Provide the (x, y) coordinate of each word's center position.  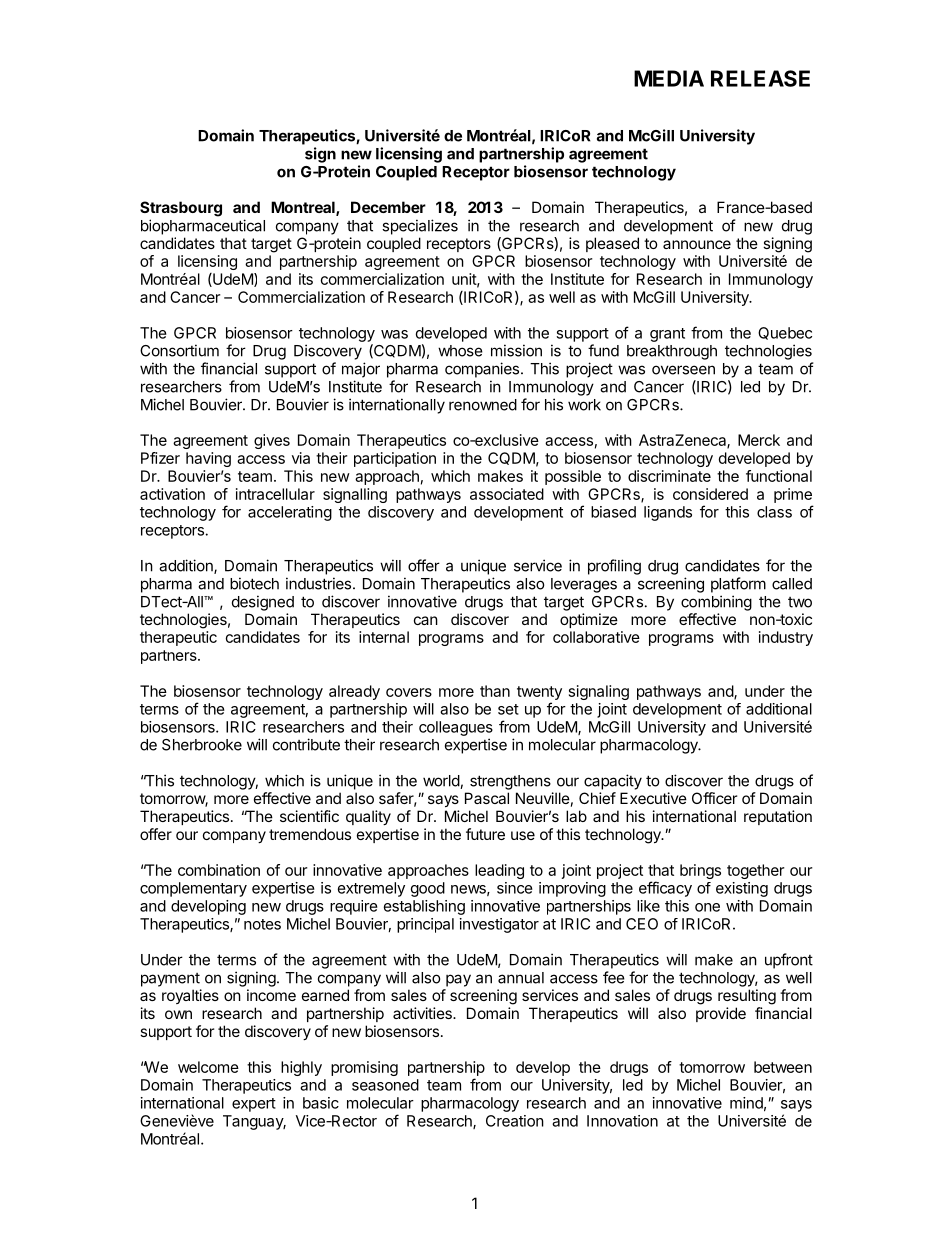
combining (716, 603)
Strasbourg (181, 209)
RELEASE (760, 78)
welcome (208, 1067)
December (388, 207)
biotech (254, 583)
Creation (515, 1121)
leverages (584, 585)
